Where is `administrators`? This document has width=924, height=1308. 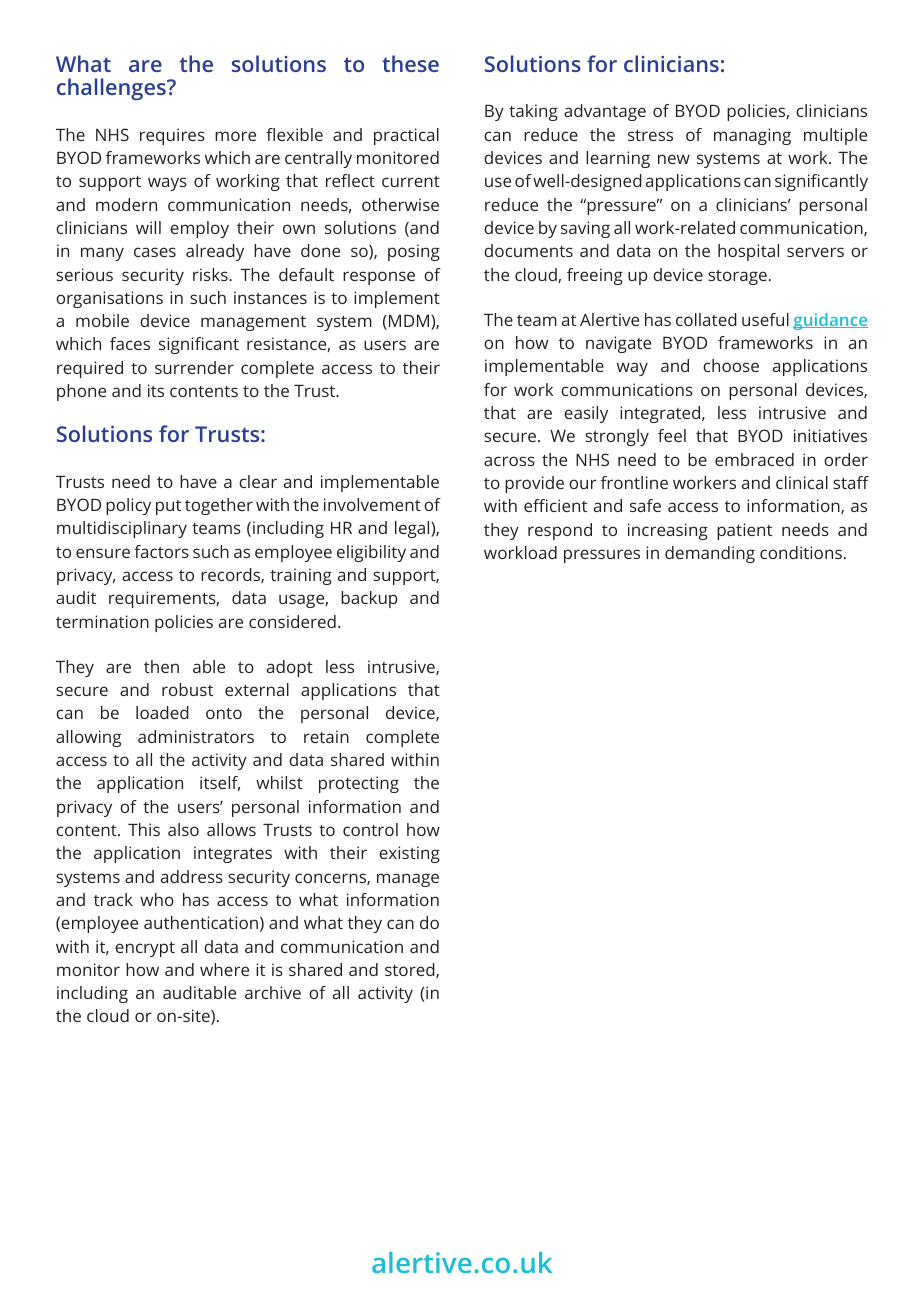 administrators is located at coordinates (196, 736).
